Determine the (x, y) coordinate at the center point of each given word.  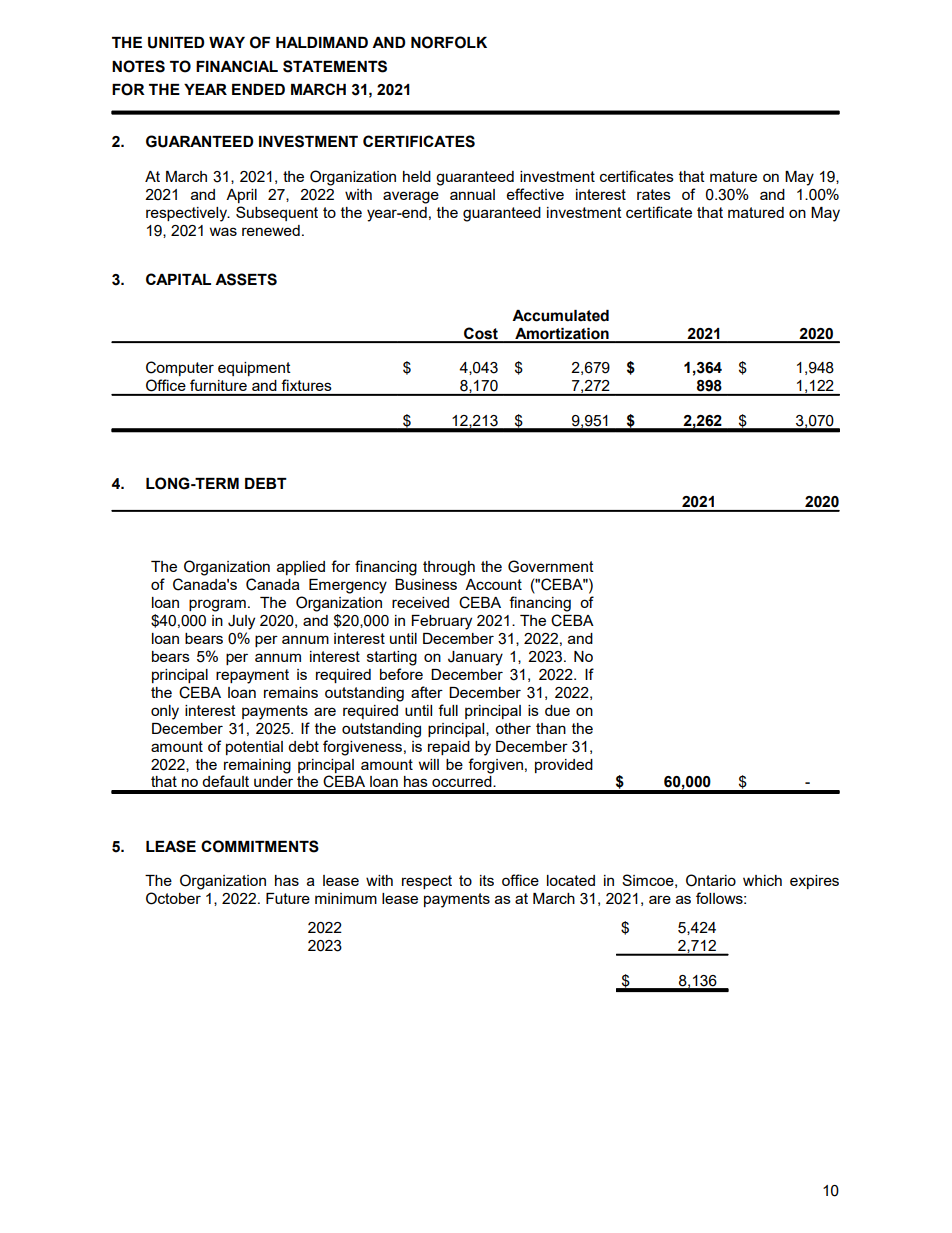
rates (654, 194)
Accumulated (560, 316)
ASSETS (246, 279)
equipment (254, 369)
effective (535, 194)
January (475, 658)
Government (551, 566)
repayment (252, 676)
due (557, 710)
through (449, 568)
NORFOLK (449, 42)
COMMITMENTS (260, 846)
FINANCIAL (237, 66)
